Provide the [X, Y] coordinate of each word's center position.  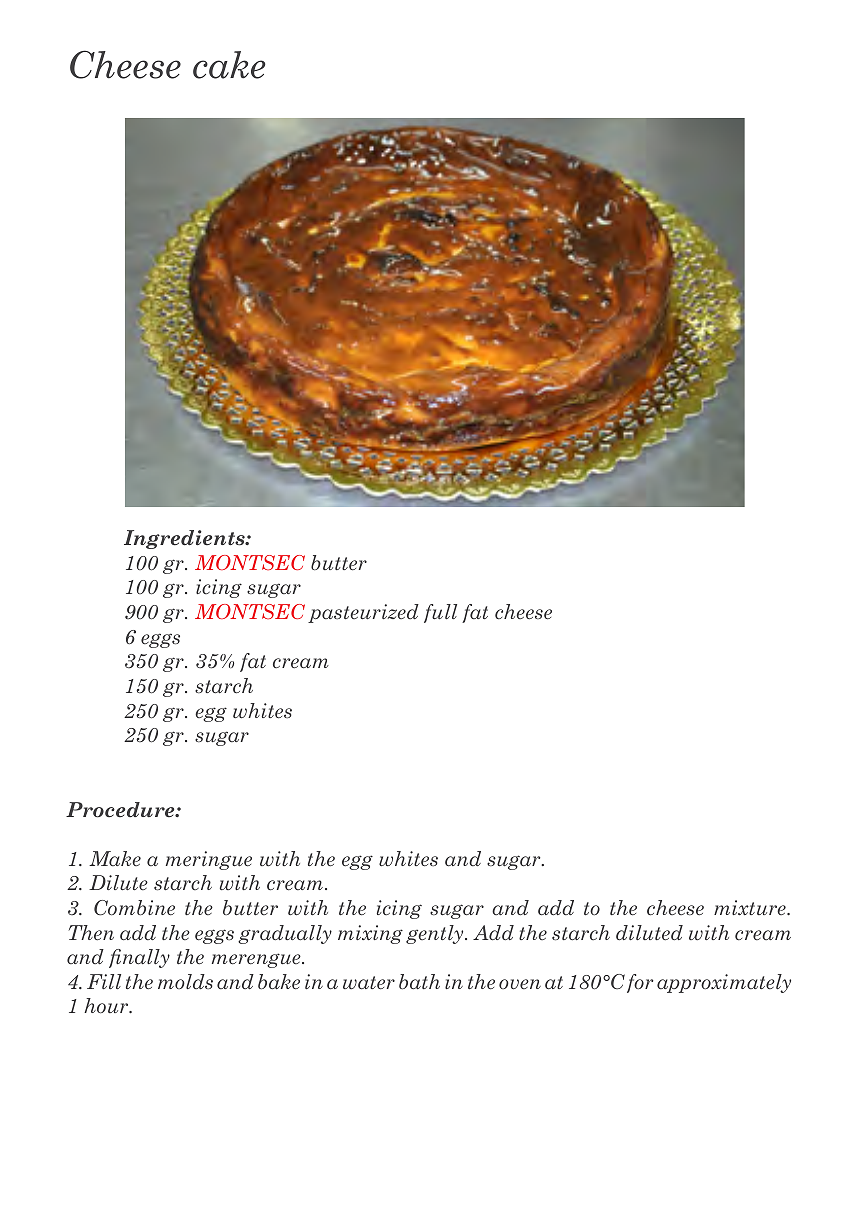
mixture [751, 907]
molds [185, 982]
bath [419, 982]
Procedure [121, 810]
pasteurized [363, 613]
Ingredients [185, 539]
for [640, 983]
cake [229, 65]
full [440, 613]
